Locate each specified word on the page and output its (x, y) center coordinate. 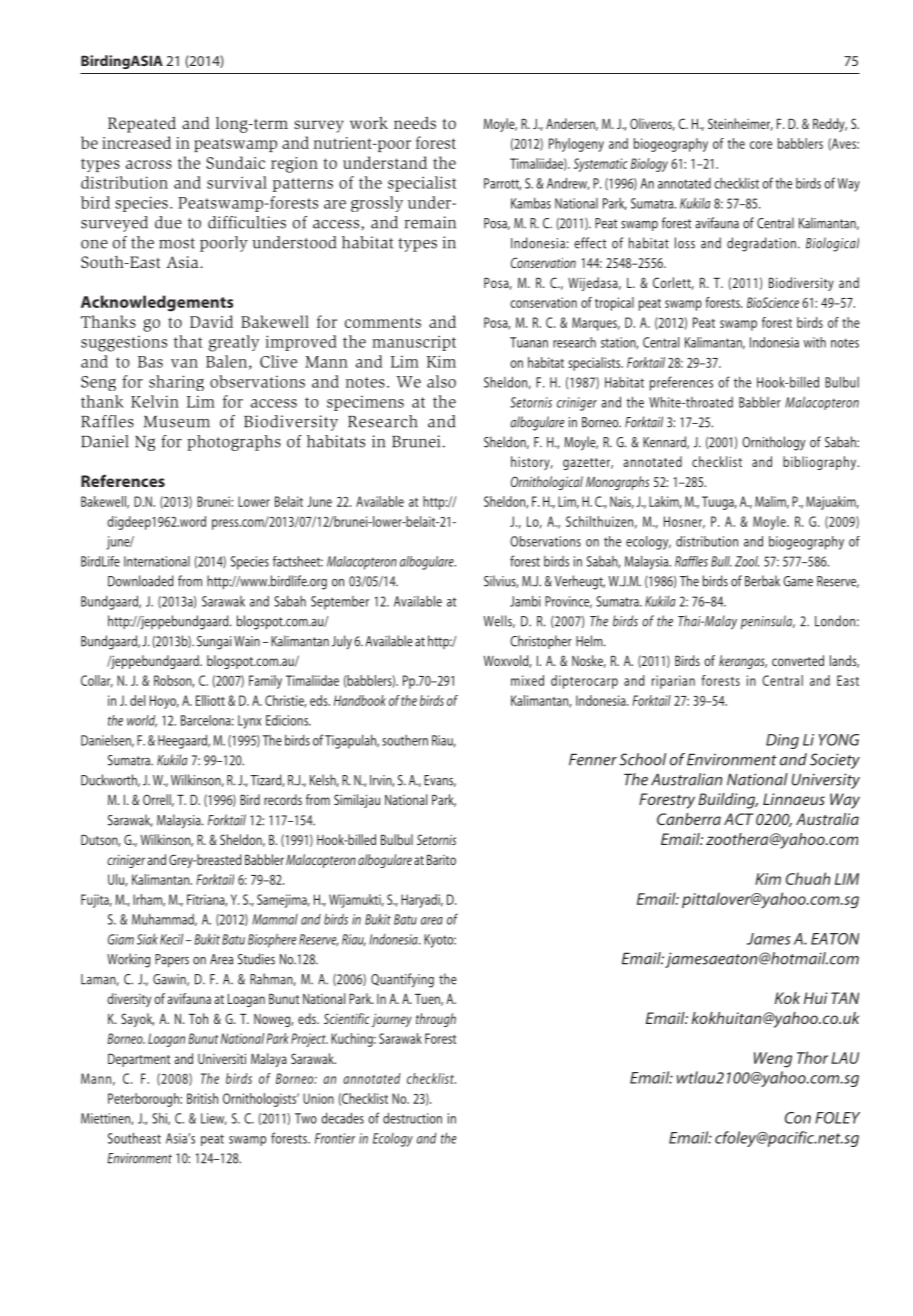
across (149, 164)
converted (798, 660)
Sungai (214, 643)
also (441, 381)
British (202, 1098)
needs (415, 123)
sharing (176, 383)
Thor (812, 1057)
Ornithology (773, 443)
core (761, 145)
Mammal (275, 919)
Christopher (541, 642)
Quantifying (402, 980)
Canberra (689, 819)
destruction (412, 1118)
